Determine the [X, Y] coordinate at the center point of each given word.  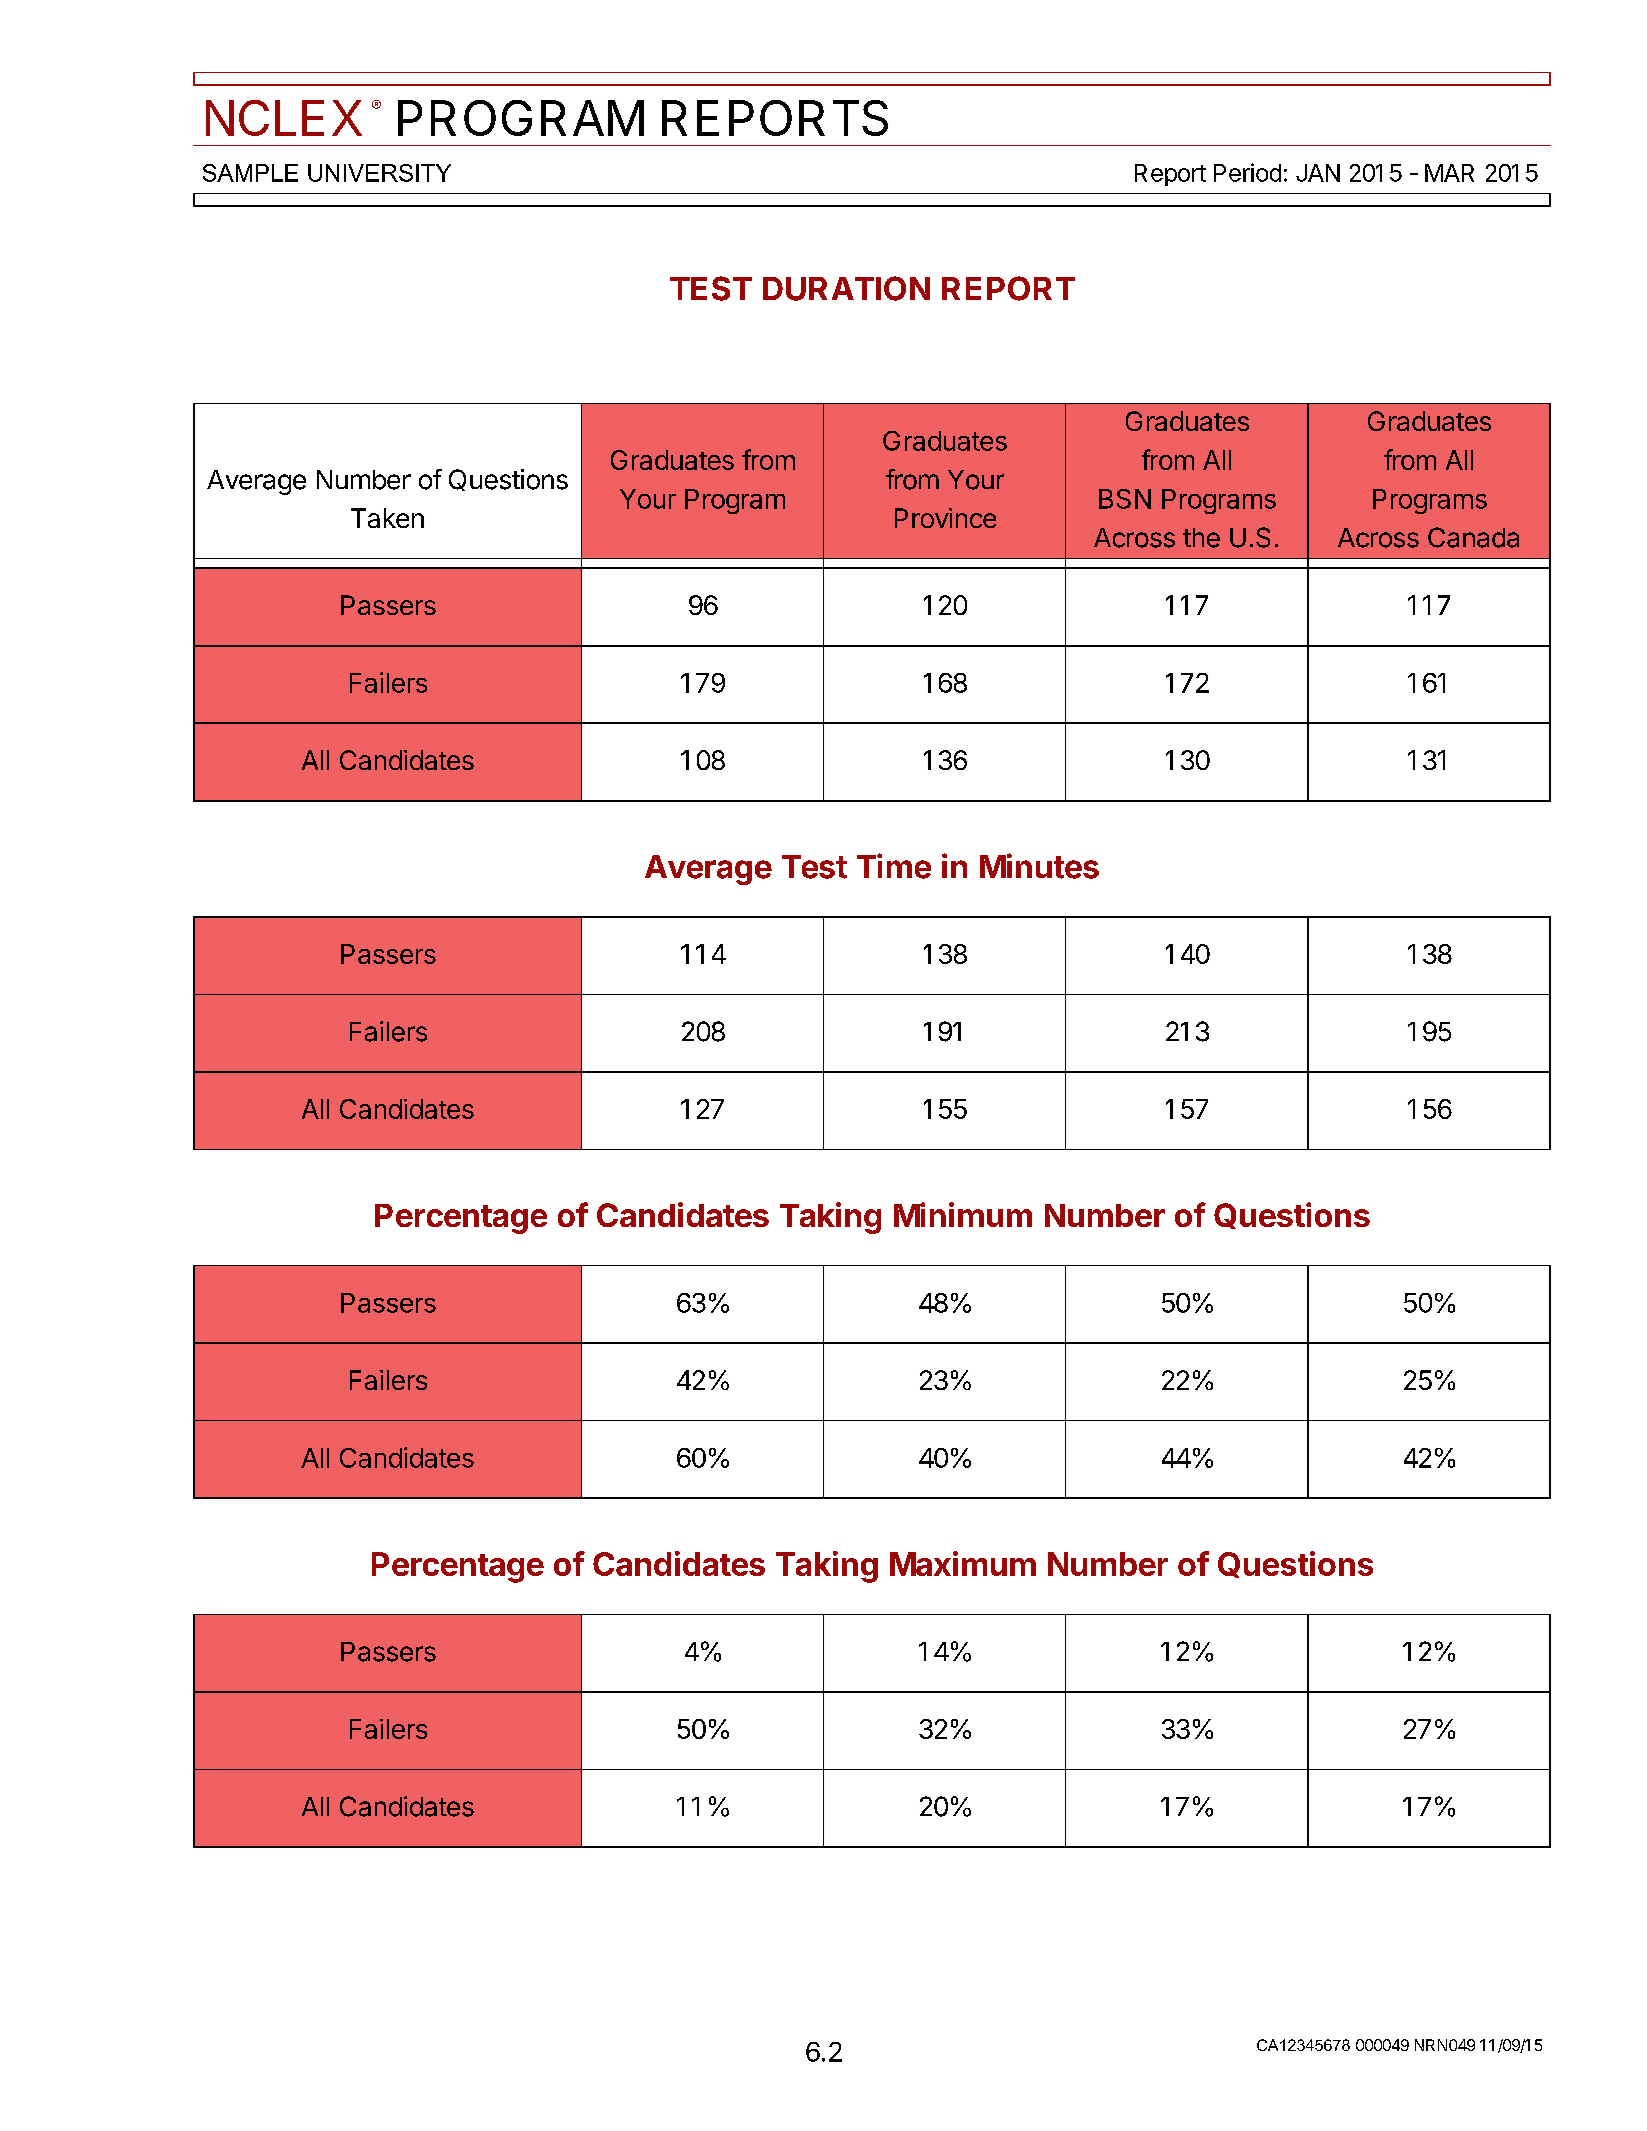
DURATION [846, 288]
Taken [387, 518]
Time [894, 866]
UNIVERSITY [379, 173]
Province [945, 518]
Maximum [963, 1563]
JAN [1318, 173]
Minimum [963, 1214]
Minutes [1039, 866]
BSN [1125, 499]
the [1201, 538]
